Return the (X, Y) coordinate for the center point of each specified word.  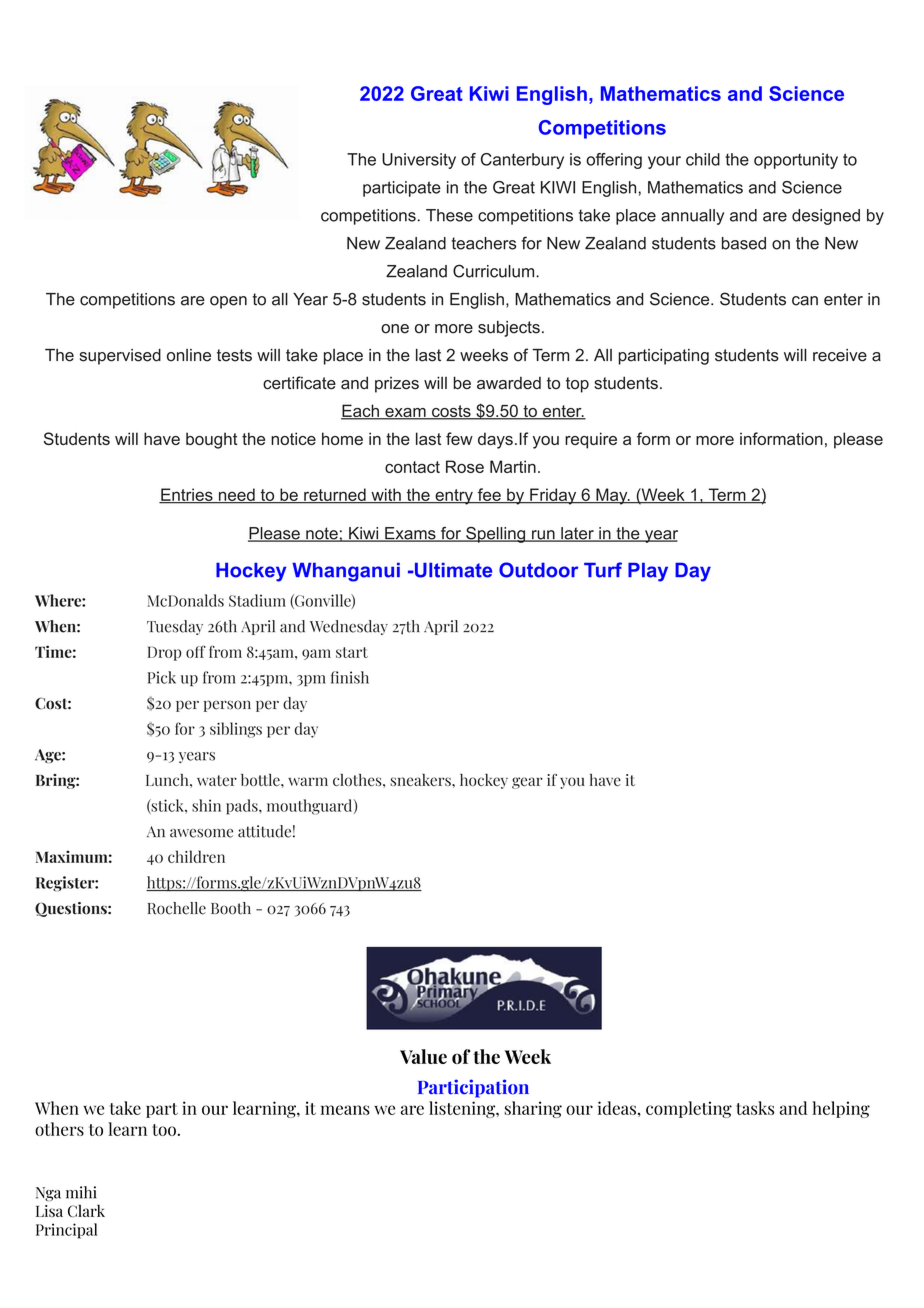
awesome (201, 833)
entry (454, 497)
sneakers (421, 780)
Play (648, 572)
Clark (86, 1211)
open (228, 302)
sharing (533, 1109)
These (449, 215)
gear (527, 783)
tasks (755, 1108)
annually (692, 217)
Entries (187, 495)
